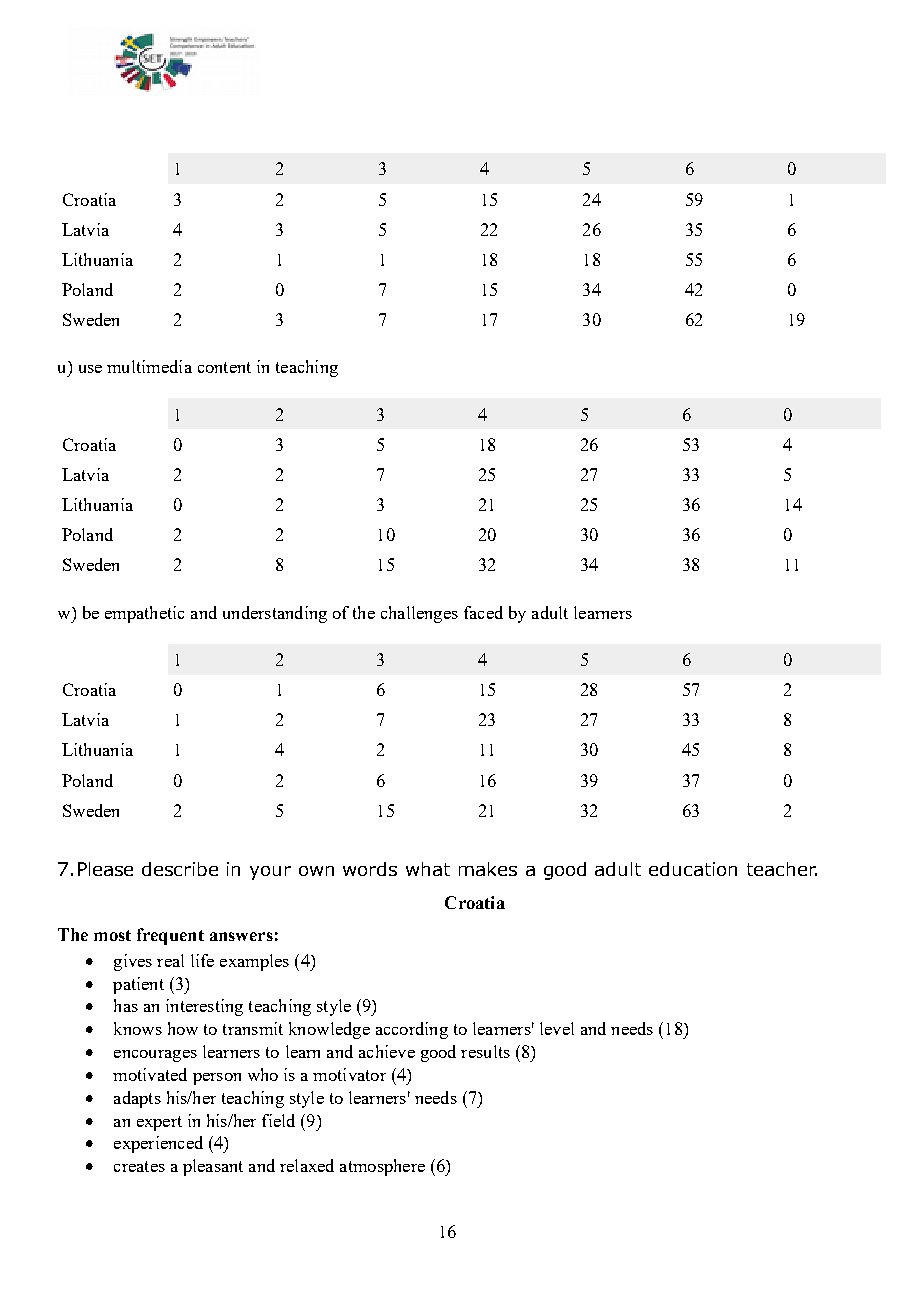 This document has width=924, height=1308. Describe the element at coordinates (483, 612) in the document. I see `faced` at that location.
